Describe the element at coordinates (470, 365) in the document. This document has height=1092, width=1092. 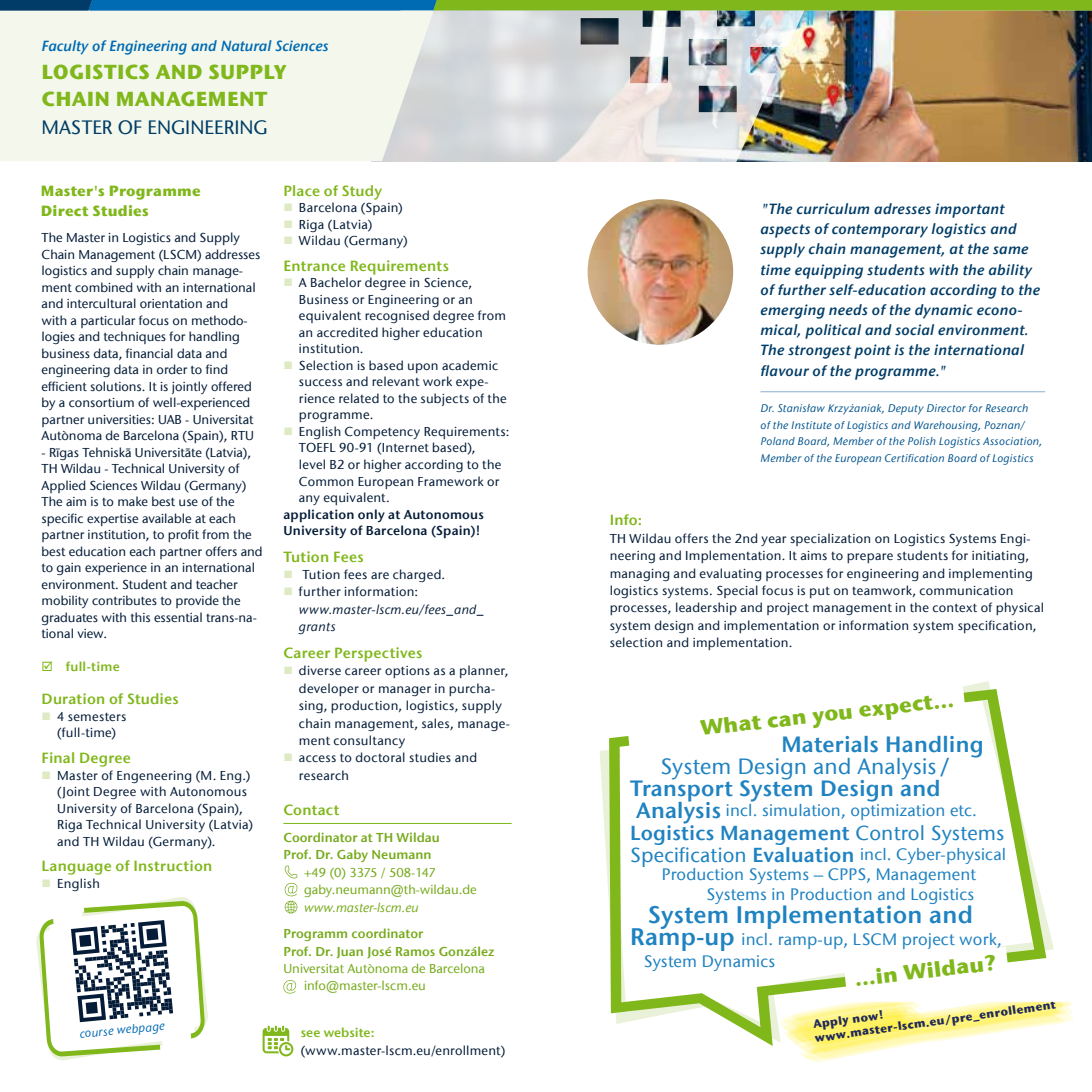
I see `academic` at that location.
